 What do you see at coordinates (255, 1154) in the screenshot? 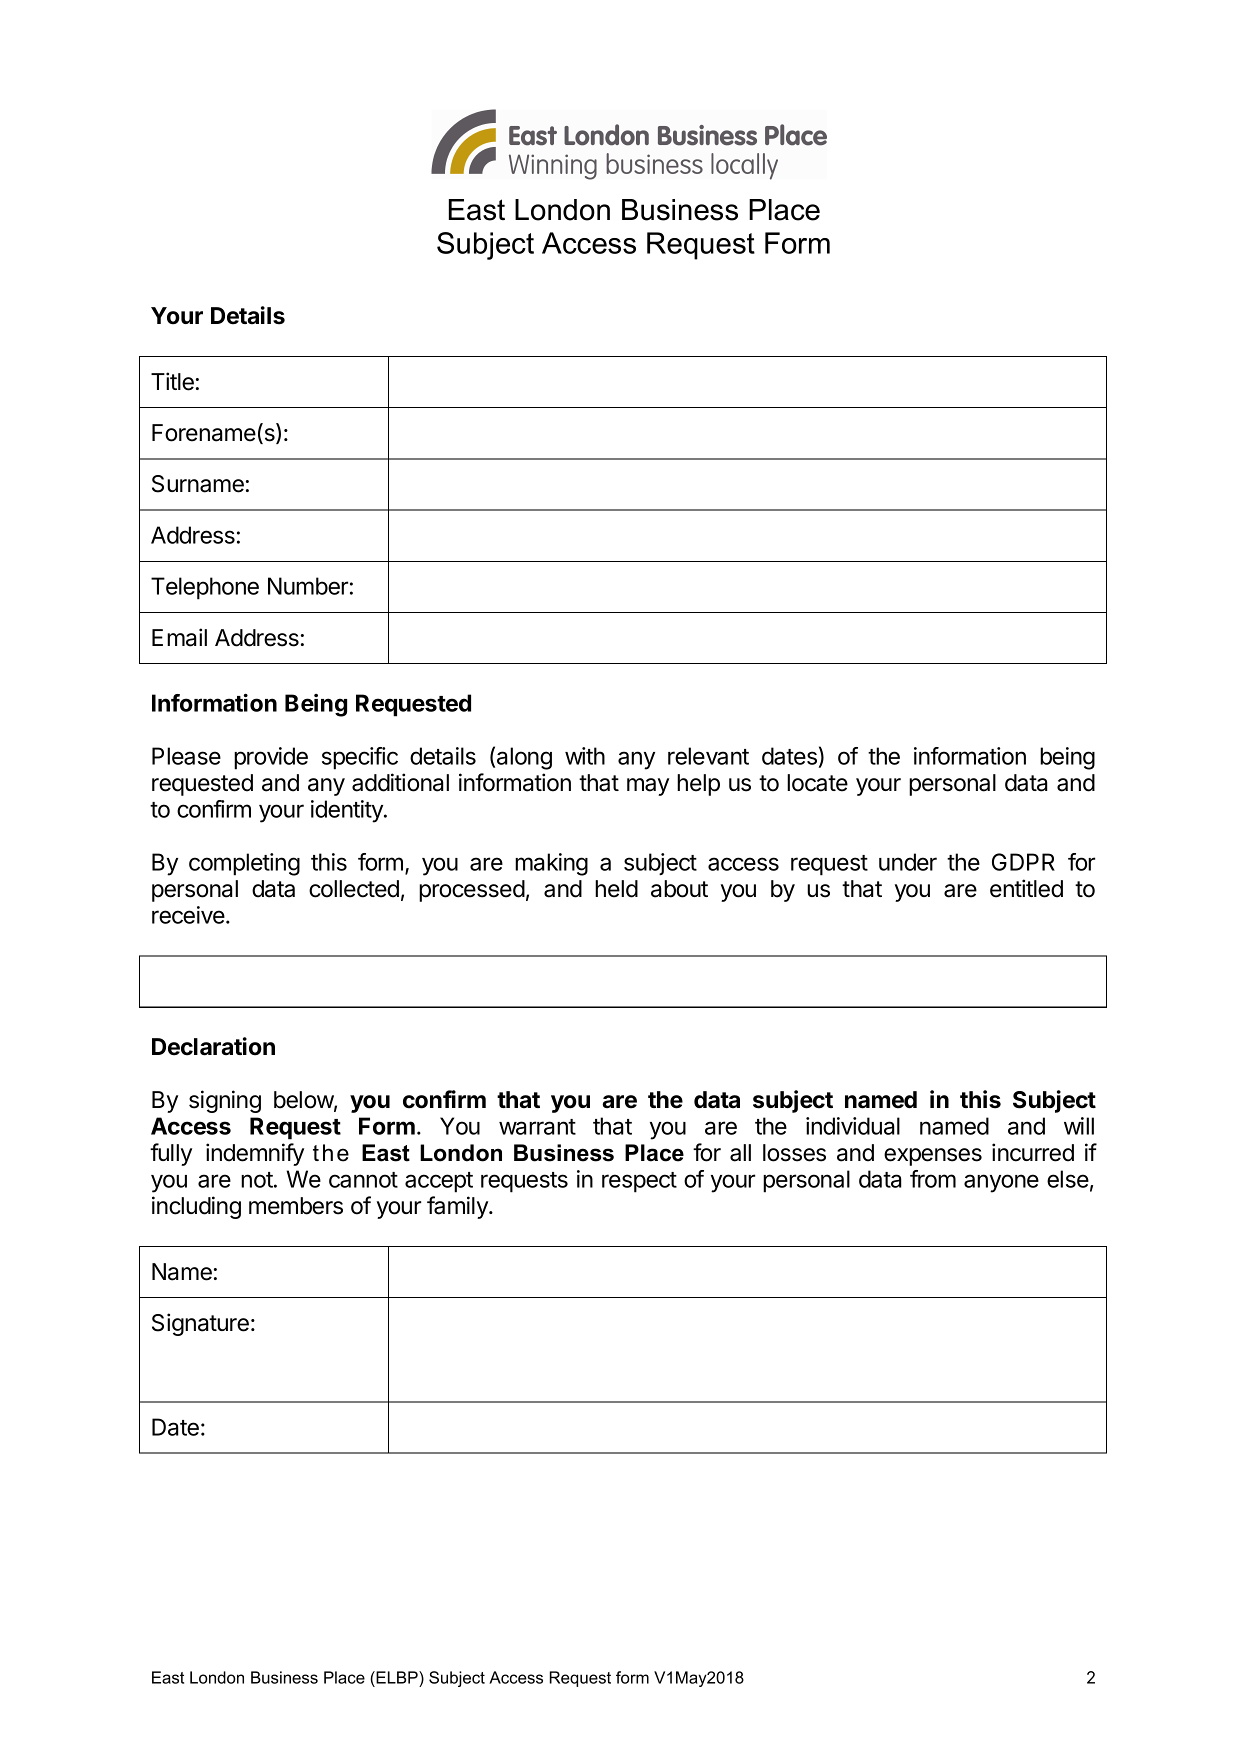
I see `indemnify` at bounding box center [255, 1154].
